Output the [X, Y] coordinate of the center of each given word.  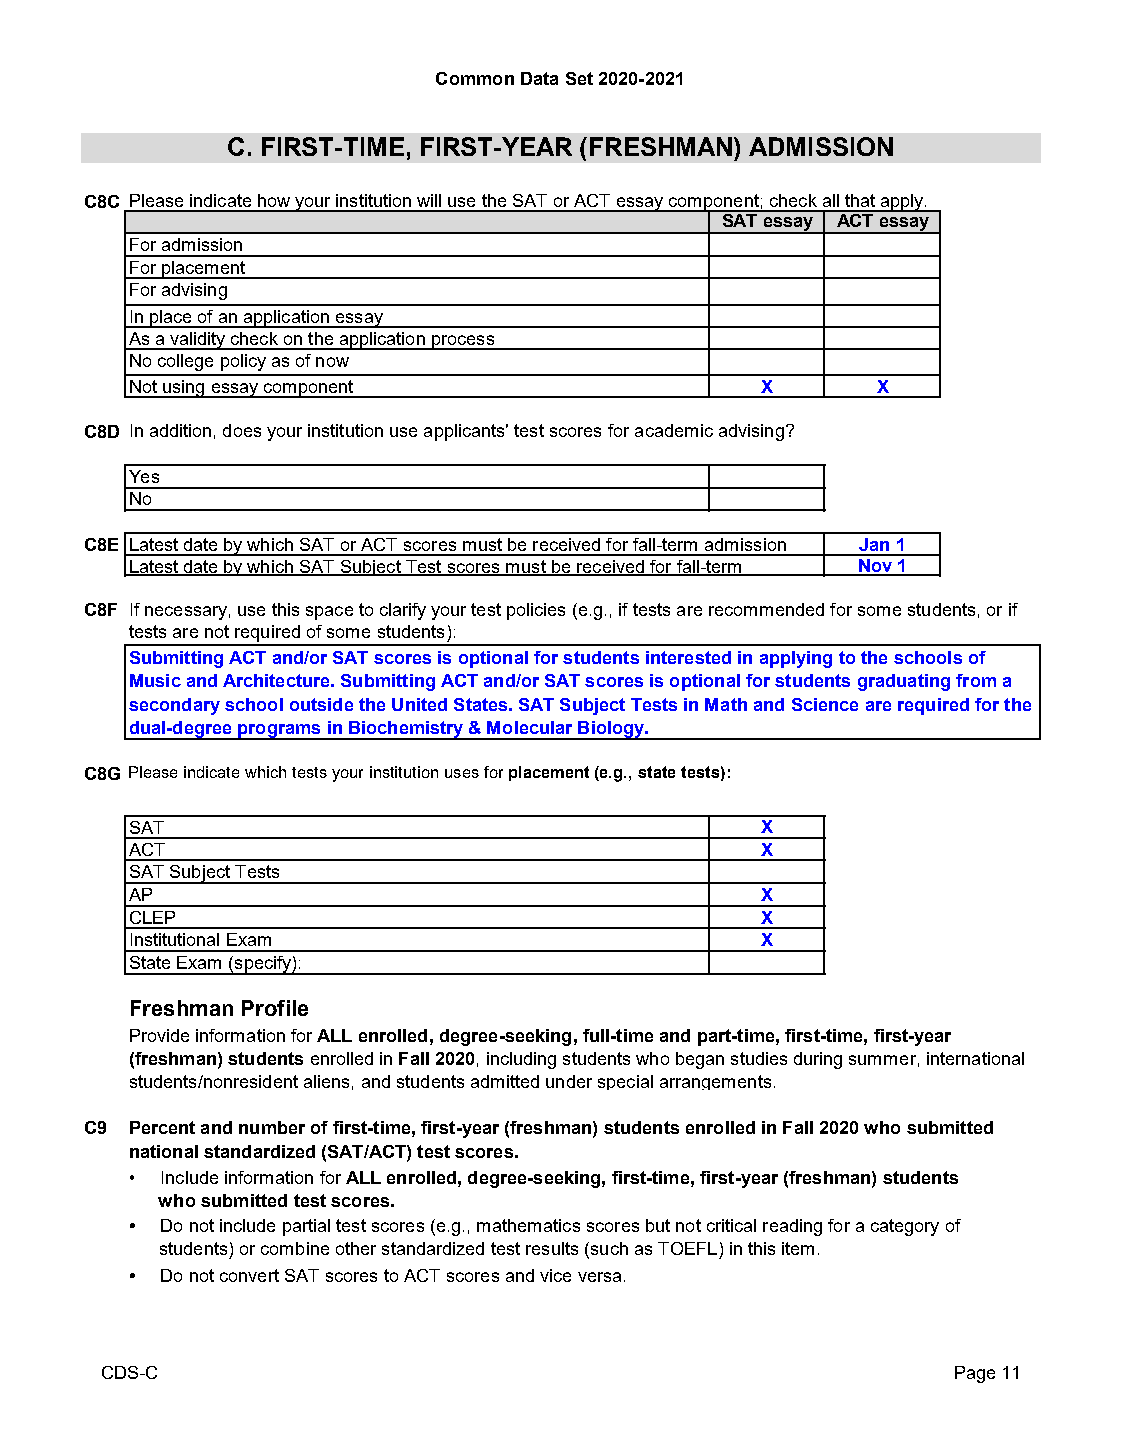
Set [579, 78]
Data [539, 78]
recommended [766, 609]
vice [555, 1275]
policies [536, 611]
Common [475, 78]
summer [882, 1060]
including [521, 1060]
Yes [144, 476]
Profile [275, 1008]
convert [249, 1275]
